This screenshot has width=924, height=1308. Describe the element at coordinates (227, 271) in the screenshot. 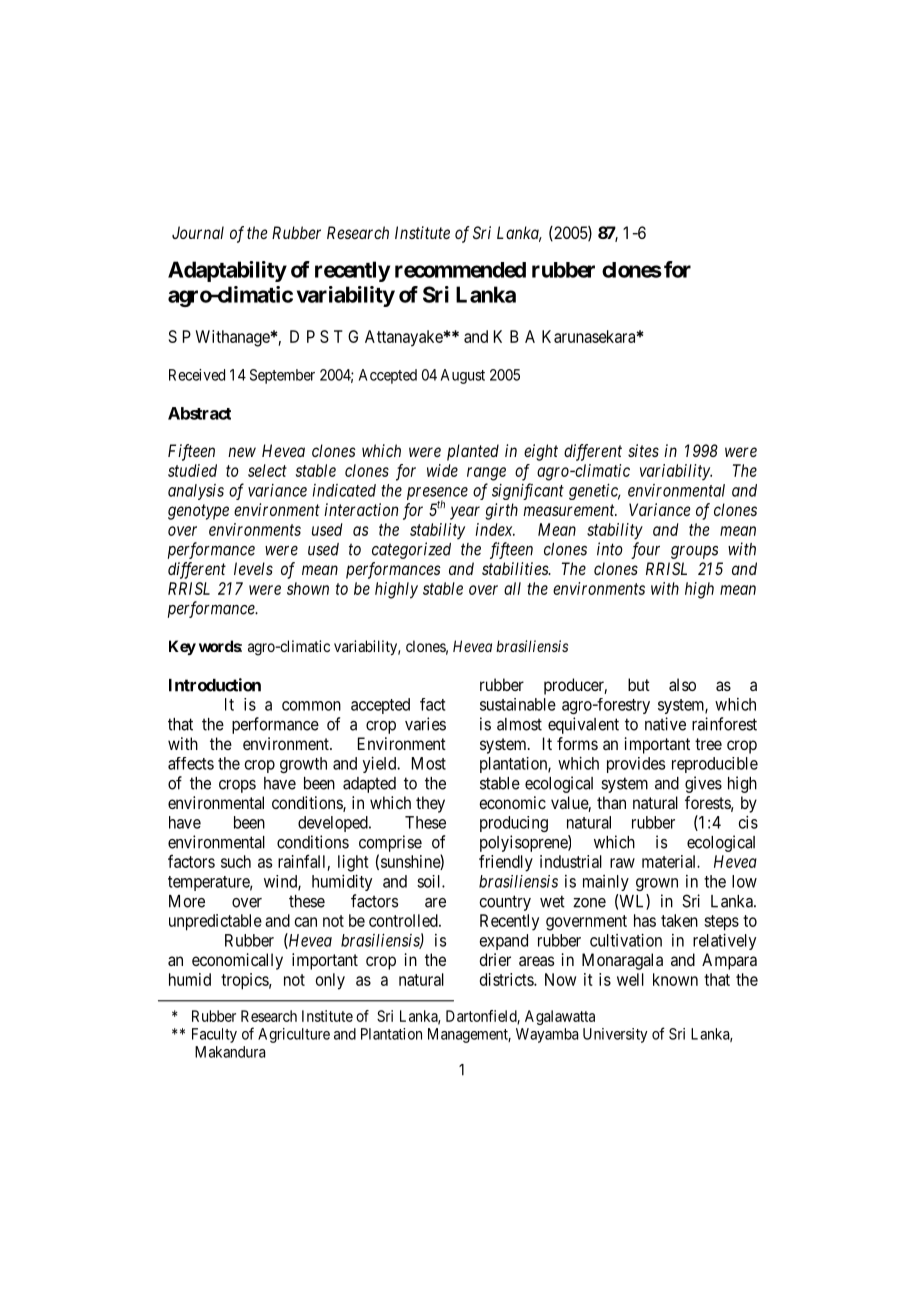

I see `Adaptability` at that location.
